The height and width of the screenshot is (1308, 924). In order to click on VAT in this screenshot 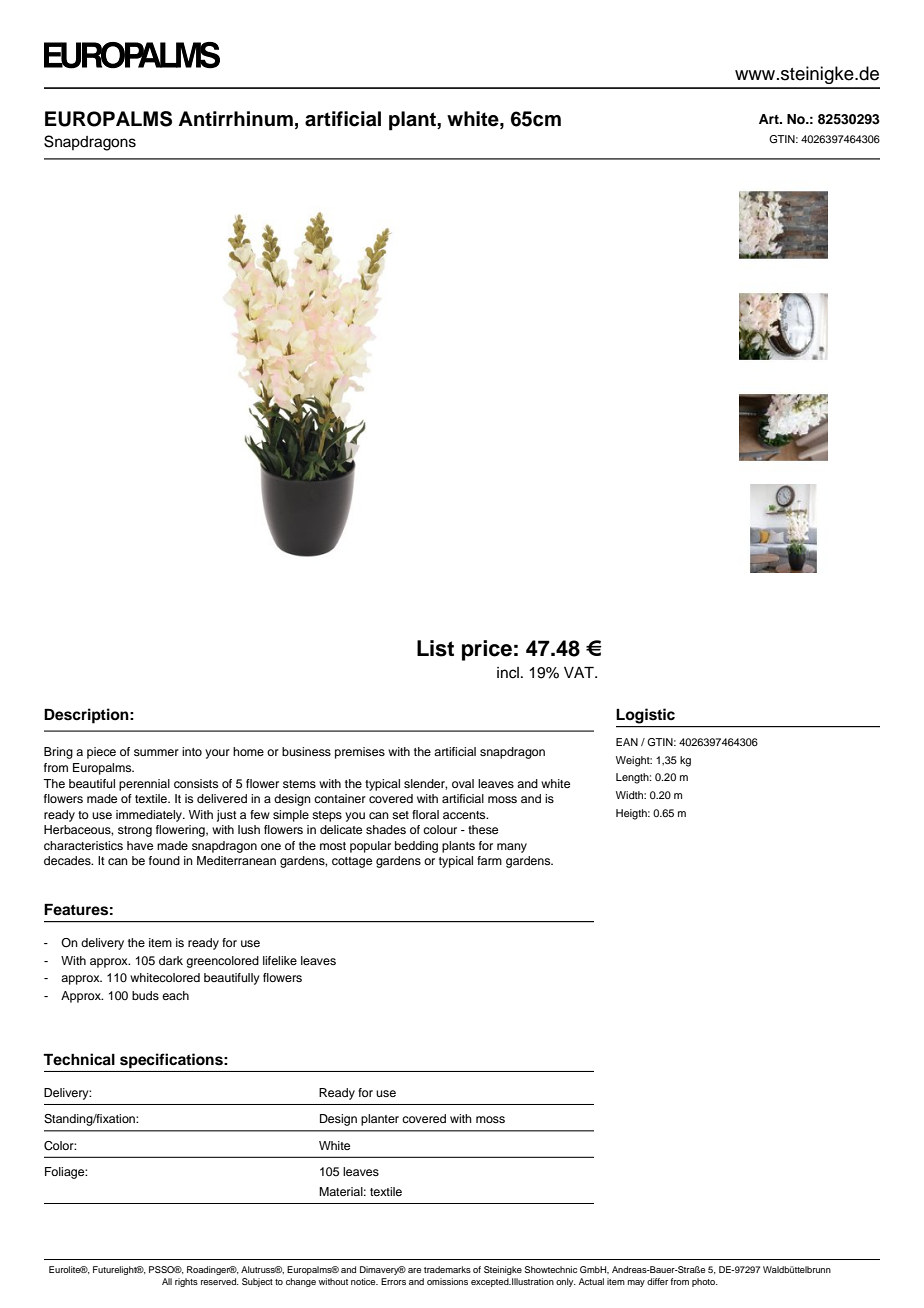, I will do `click(580, 672)`.
